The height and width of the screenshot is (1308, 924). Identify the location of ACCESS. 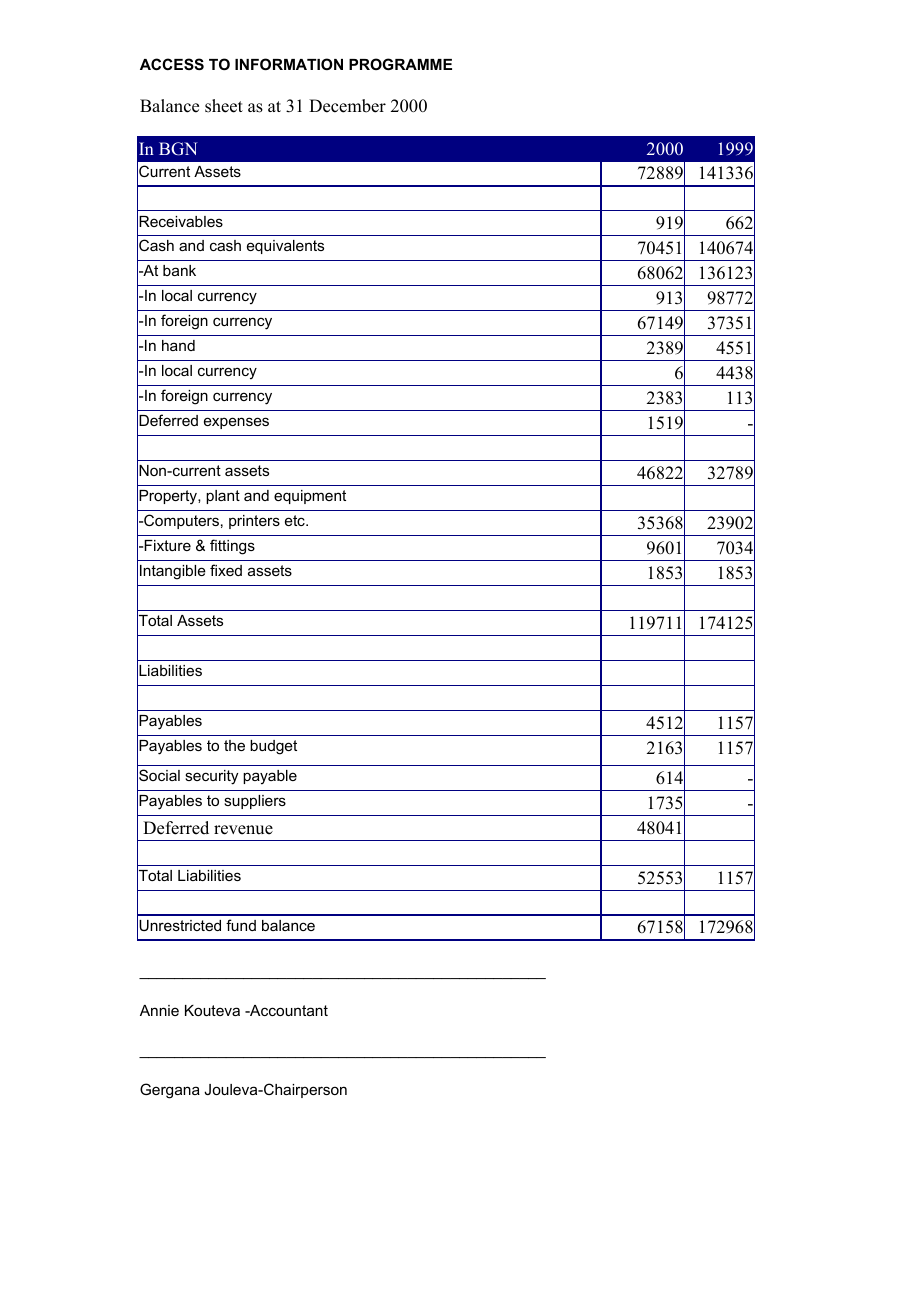
(172, 64).
